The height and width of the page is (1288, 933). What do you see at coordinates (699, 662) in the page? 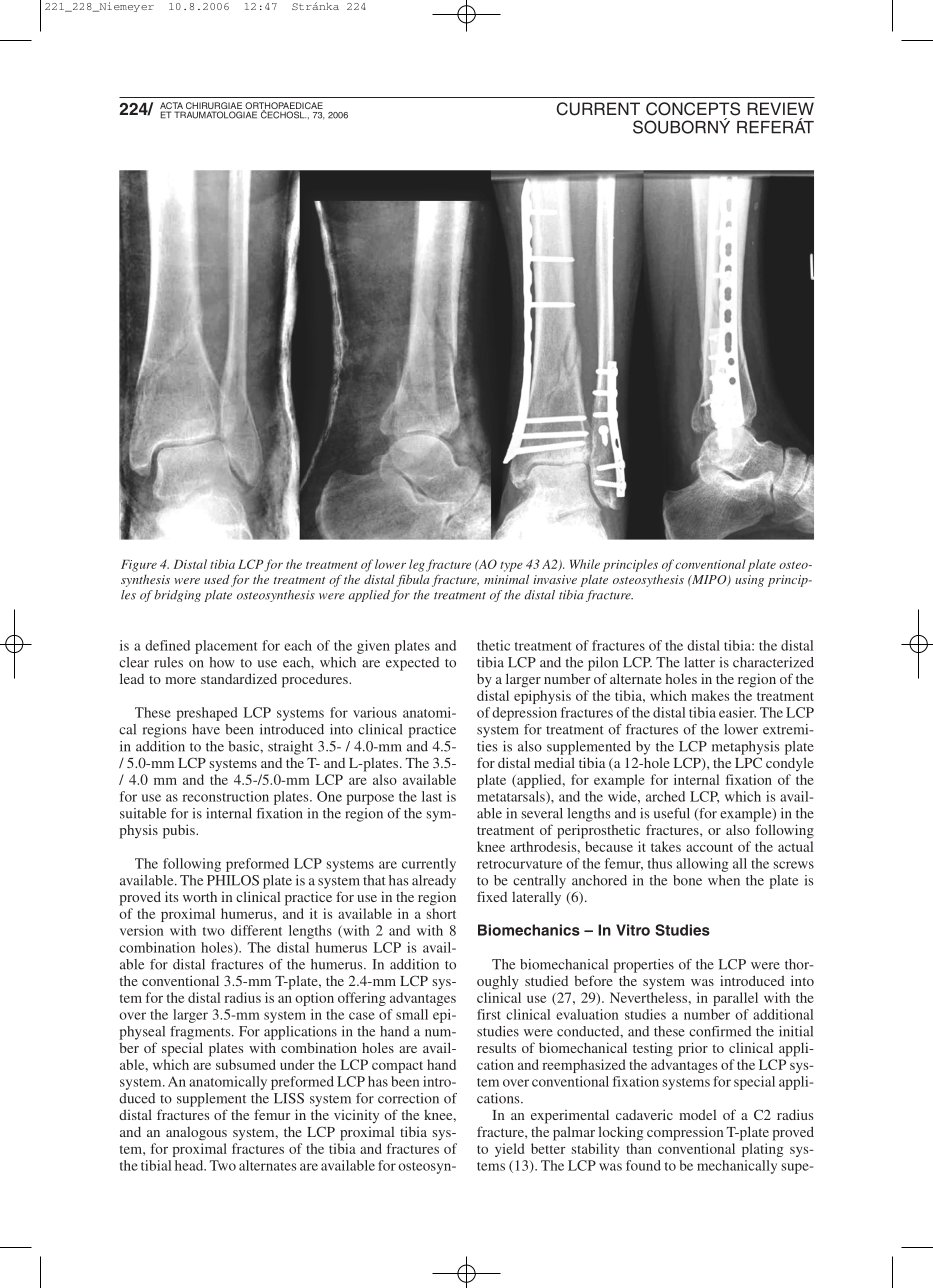
I see `latter` at bounding box center [699, 662].
